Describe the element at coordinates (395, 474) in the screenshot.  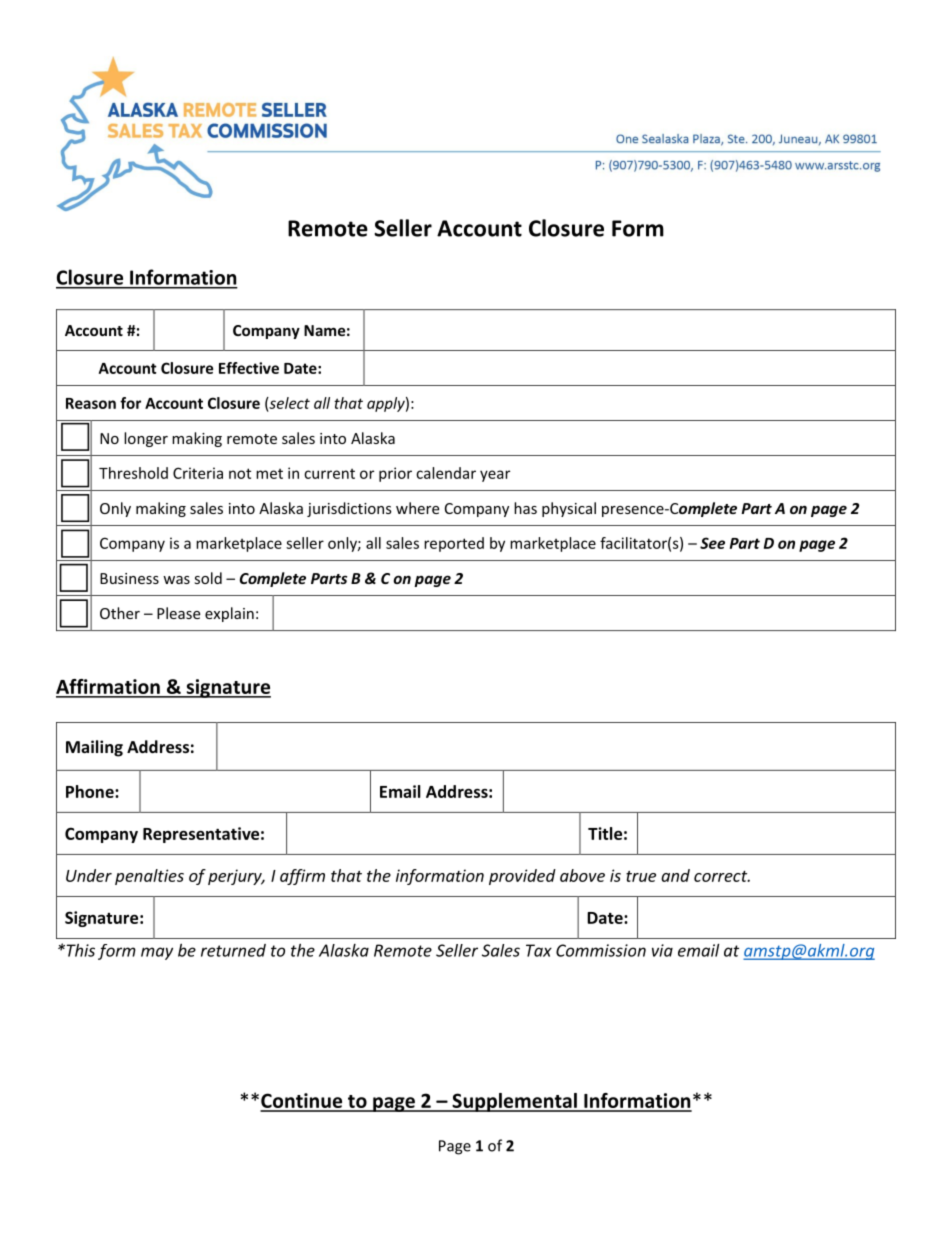
I see `prior` at that location.
